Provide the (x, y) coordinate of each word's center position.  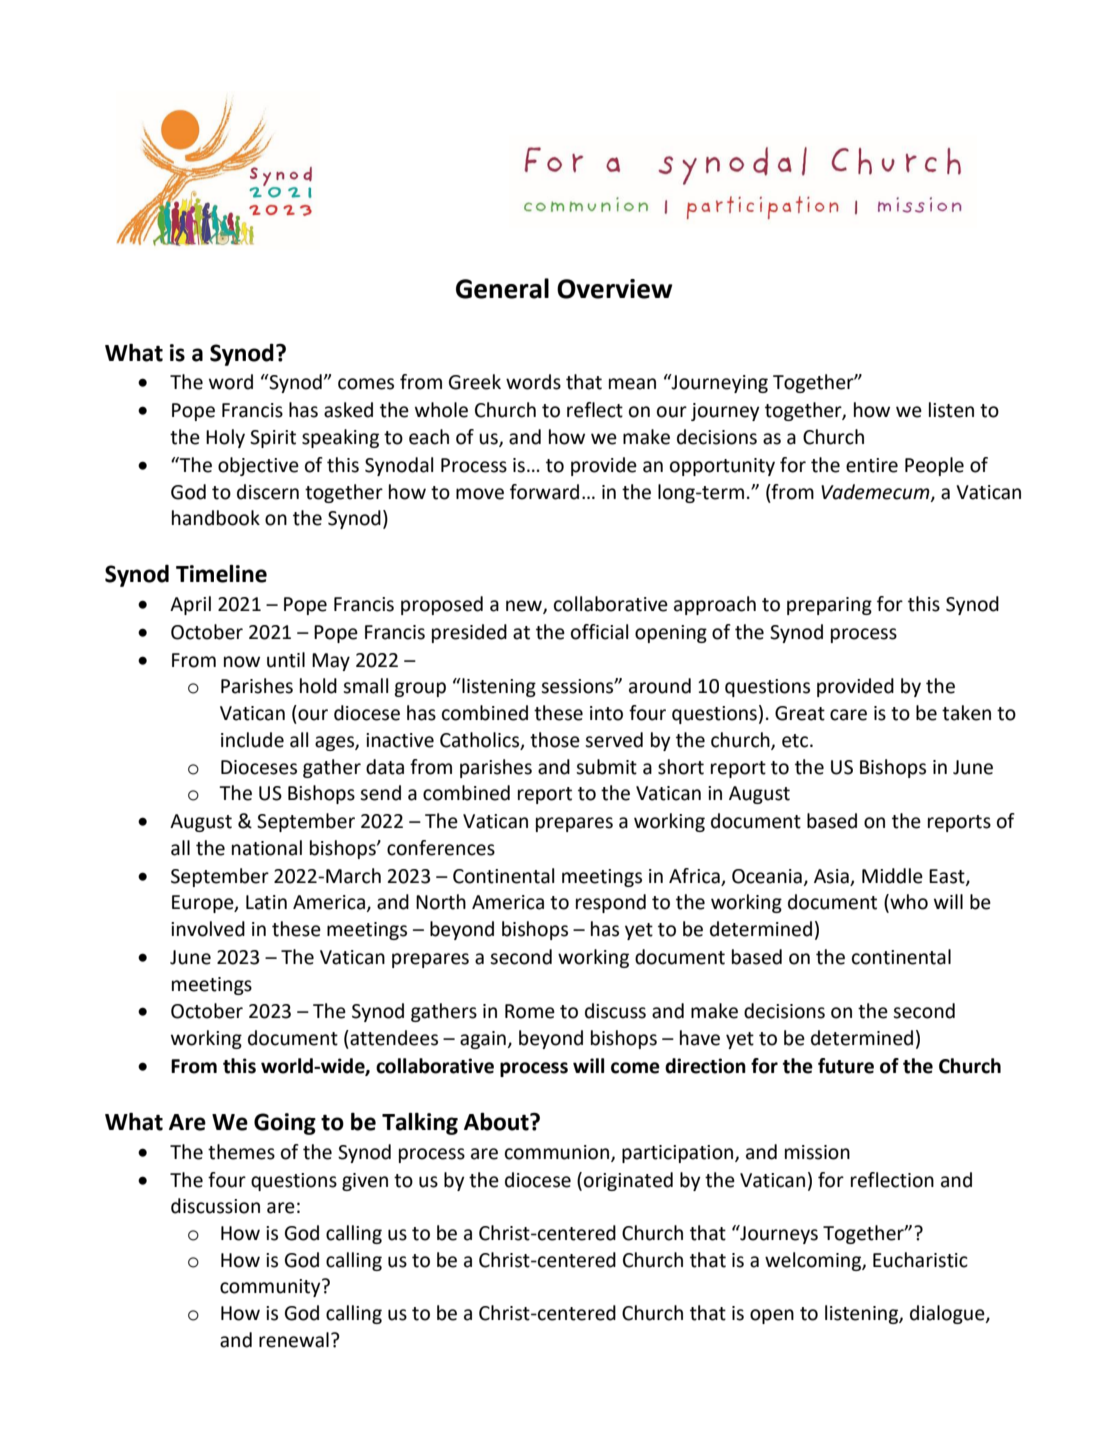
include (252, 740)
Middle (892, 876)
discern (268, 492)
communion (557, 1152)
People (934, 466)
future (846, 1066)
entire (872, 465)
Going (285, 1124)
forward (544, 492)
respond (611, 903)
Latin (266, 902)
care (848, 715)
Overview (615, 289)
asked (348, 410)
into (606, 713)
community (271, 1288)
